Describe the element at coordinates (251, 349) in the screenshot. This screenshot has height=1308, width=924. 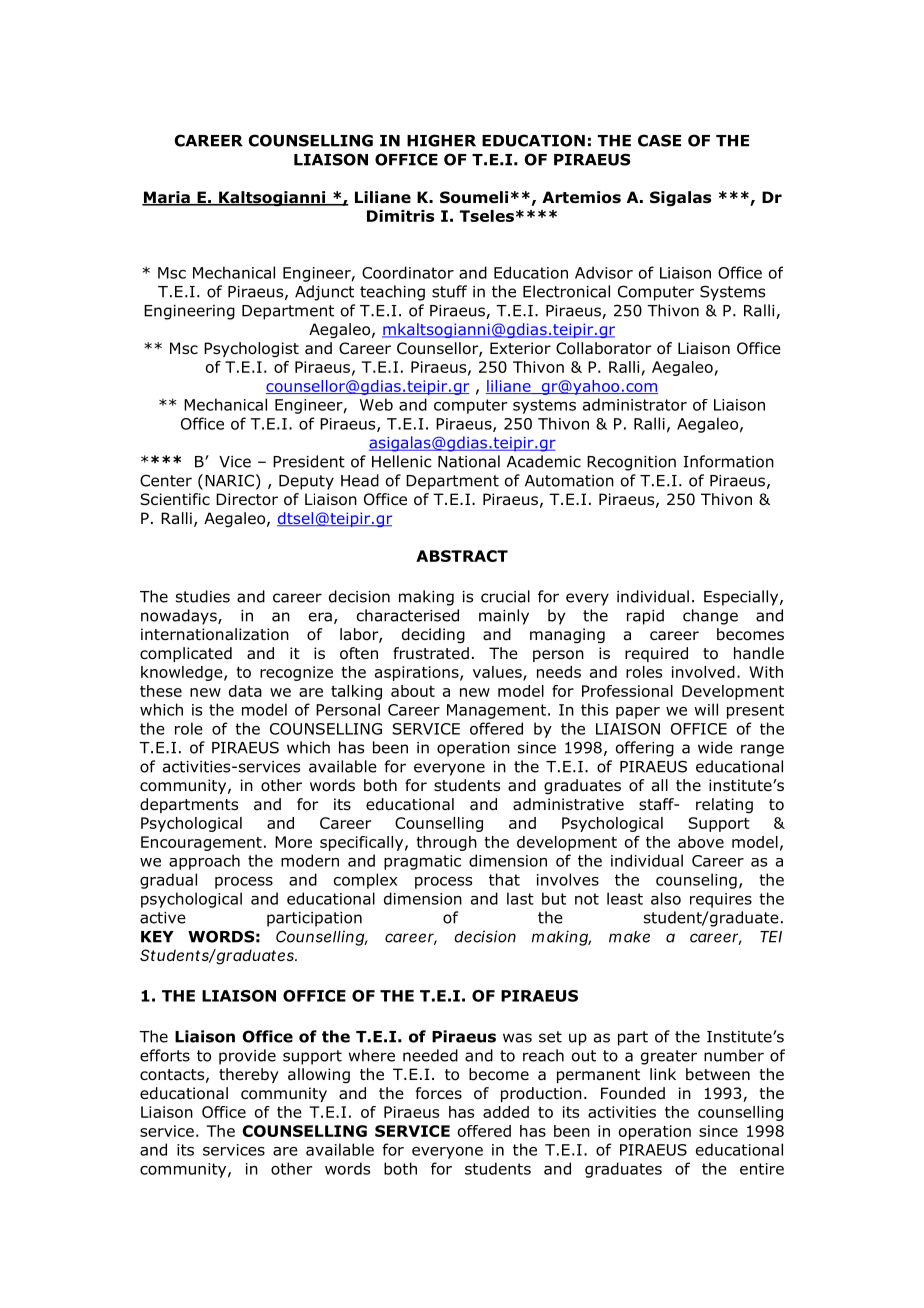
I see `Psychologist` at that location.
